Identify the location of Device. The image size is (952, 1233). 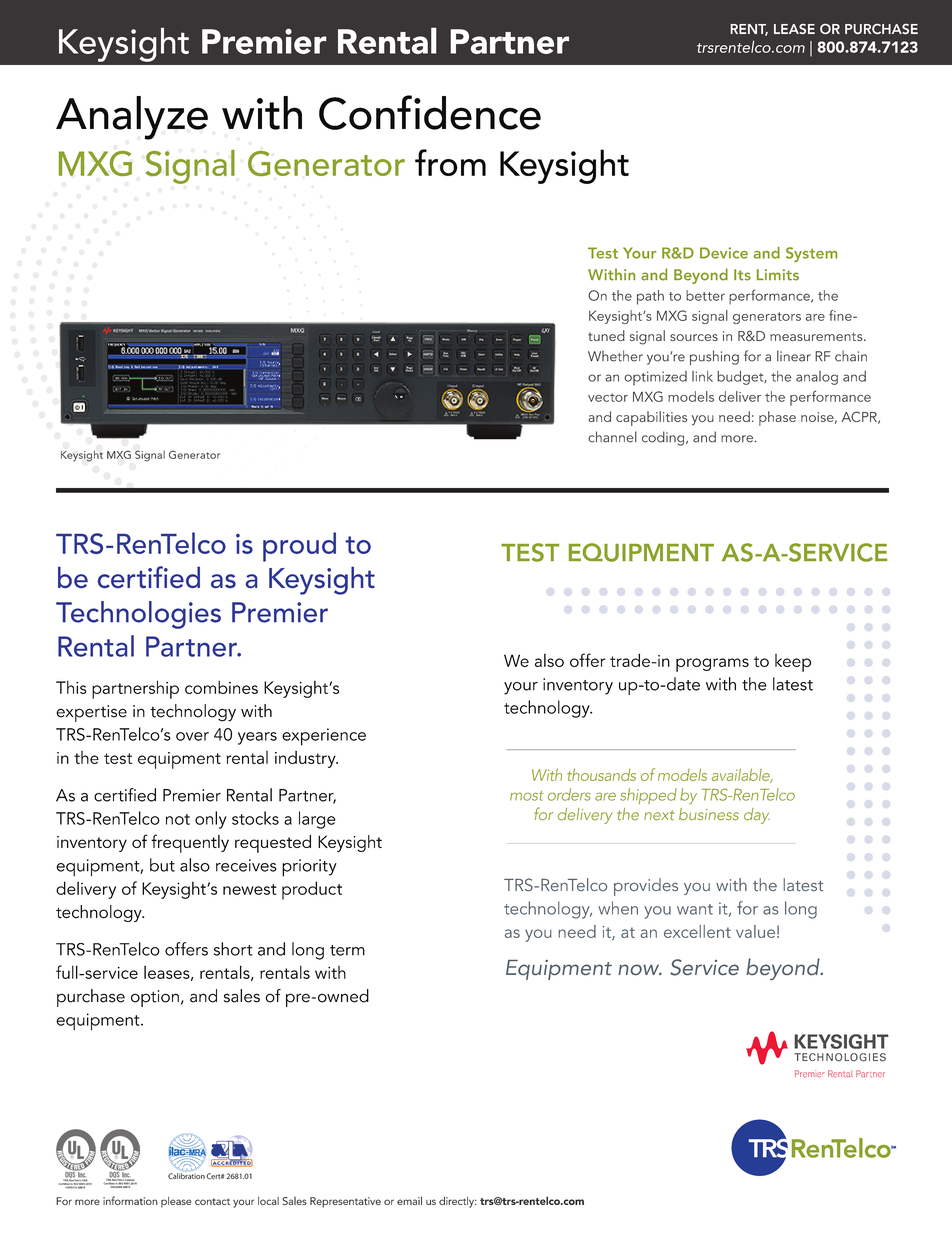
(724, 253).
